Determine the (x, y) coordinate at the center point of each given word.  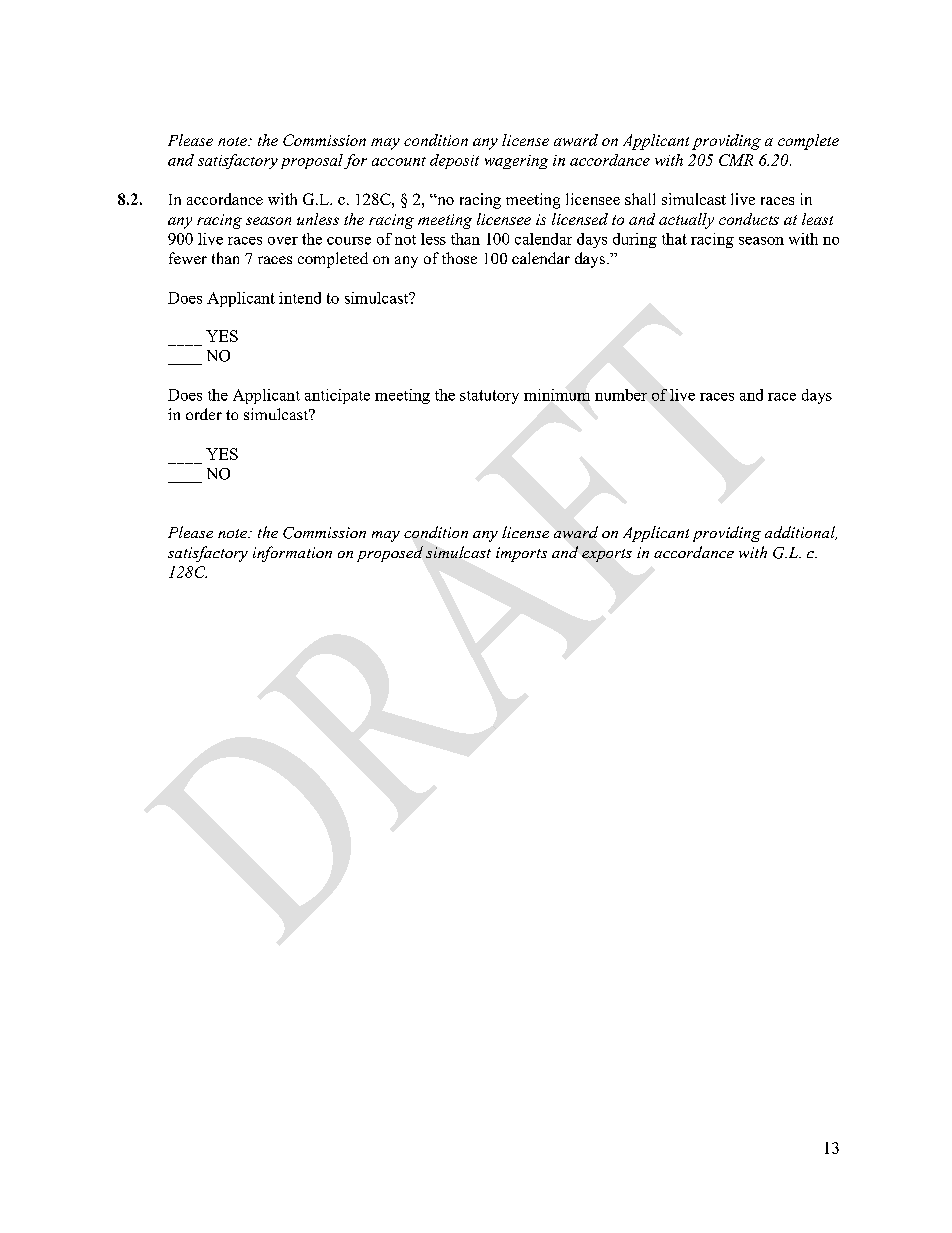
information (292, 554)
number (621, 395)
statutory (489, 397)
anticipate (337, 396)
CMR (736, 160)
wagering (516, 162)
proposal (312, 161)
